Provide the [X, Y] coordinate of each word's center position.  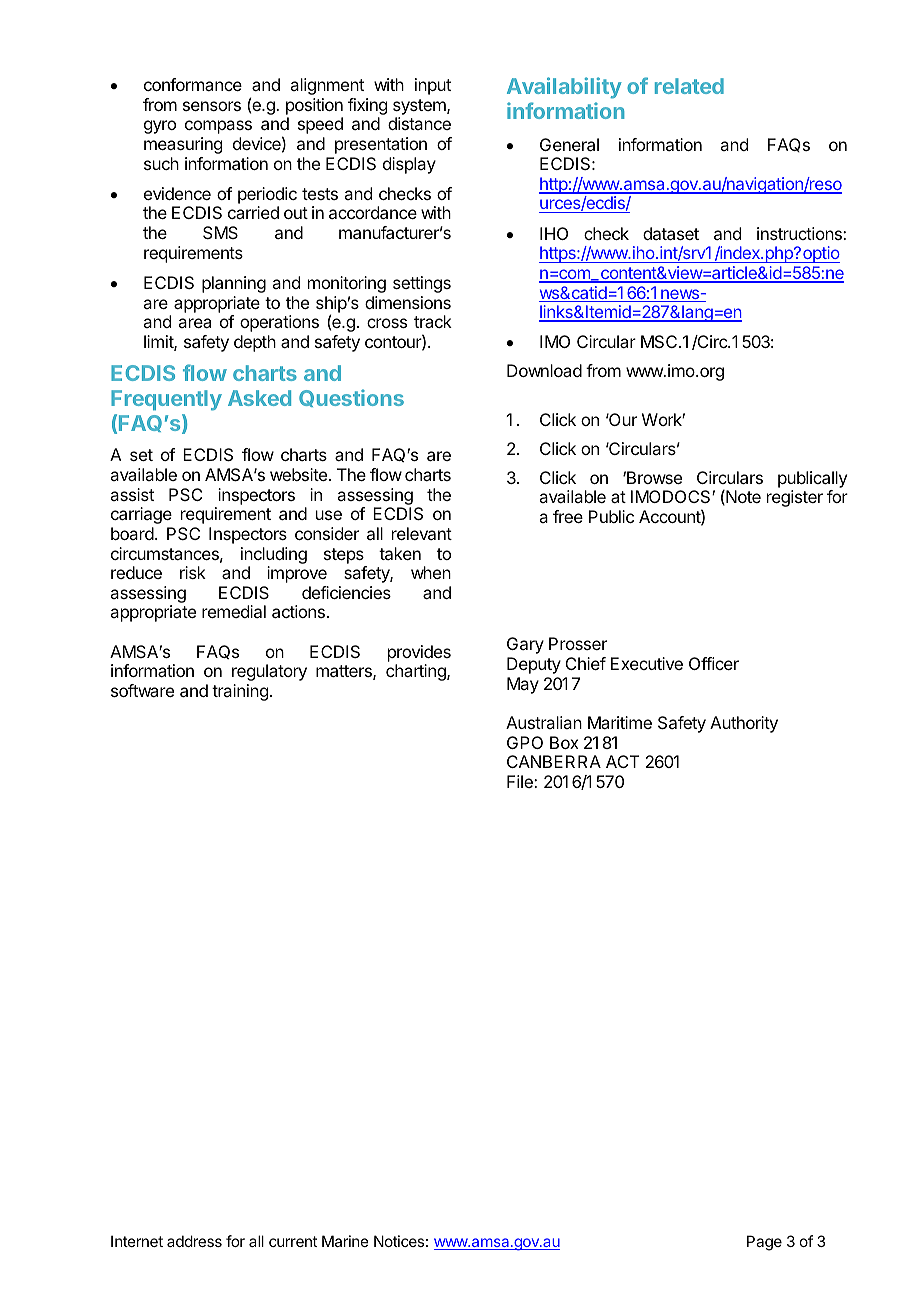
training [240, 692]
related [689, 86]
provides [419, 653]
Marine [345, 1241]
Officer [714, 663]
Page [764, 1243]
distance [419, 123]
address [194, 1241]
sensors [212, 106]
